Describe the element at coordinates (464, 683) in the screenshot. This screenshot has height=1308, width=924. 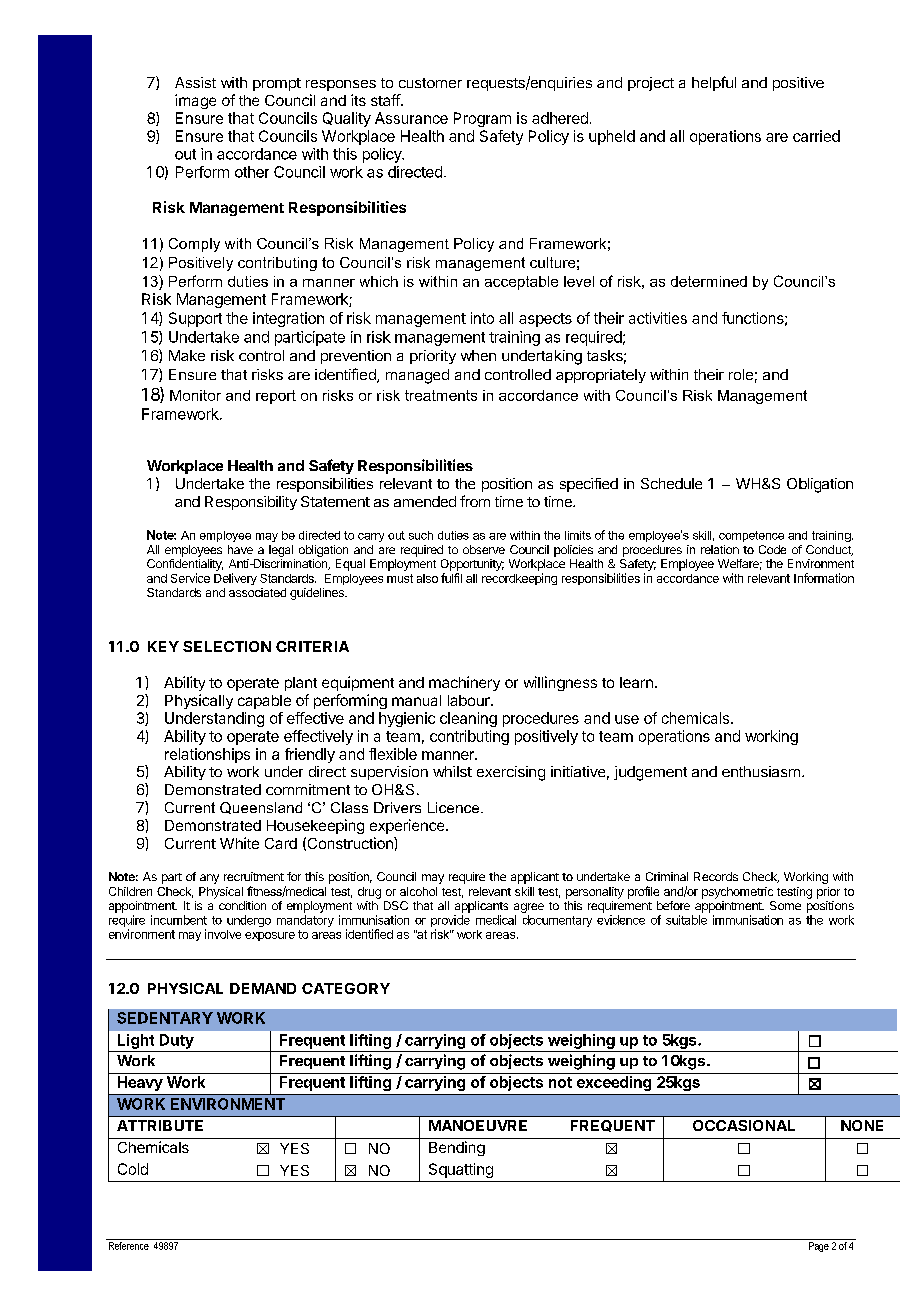
I see `machinery` at that location.
